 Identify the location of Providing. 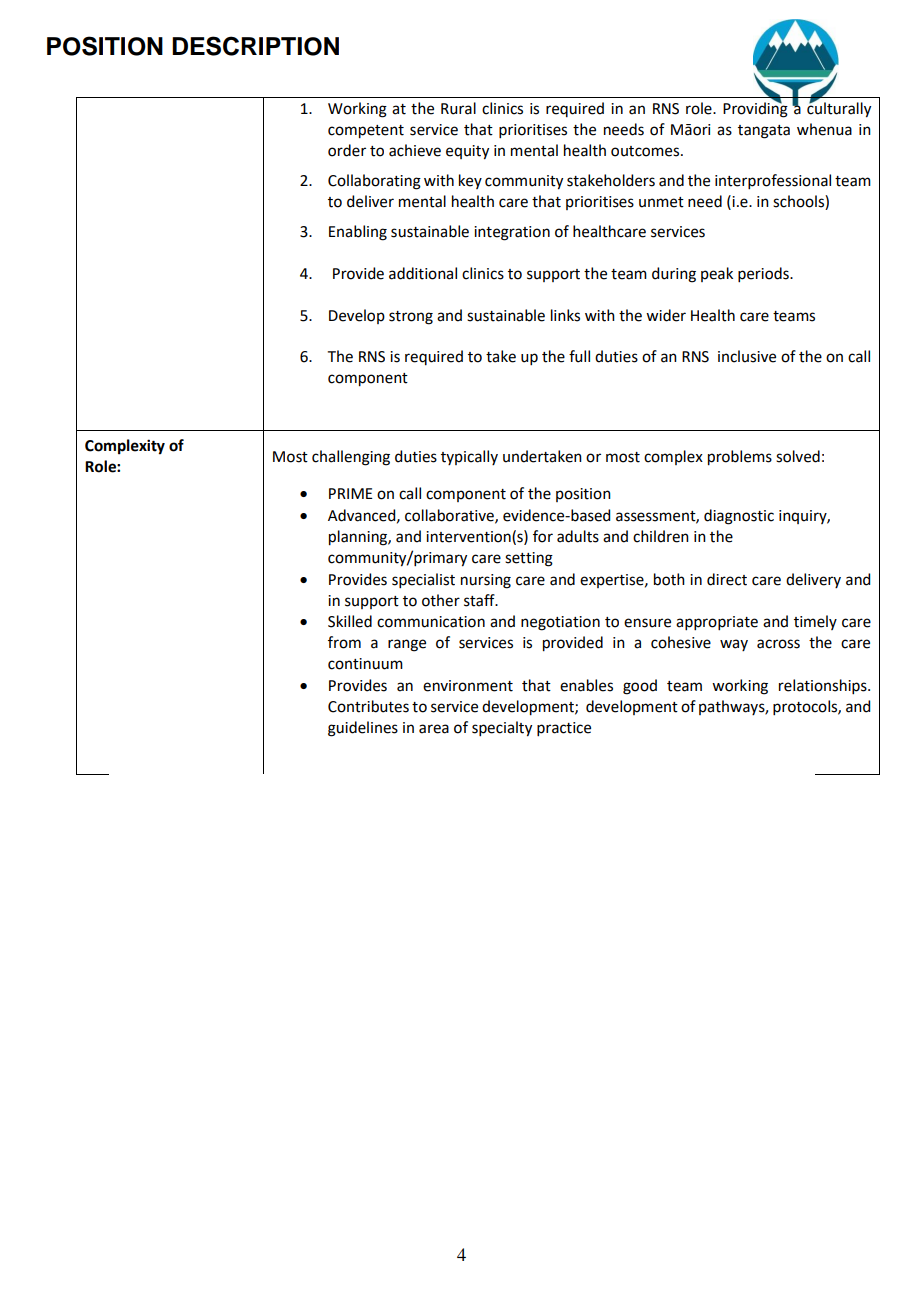
(755, 109).
